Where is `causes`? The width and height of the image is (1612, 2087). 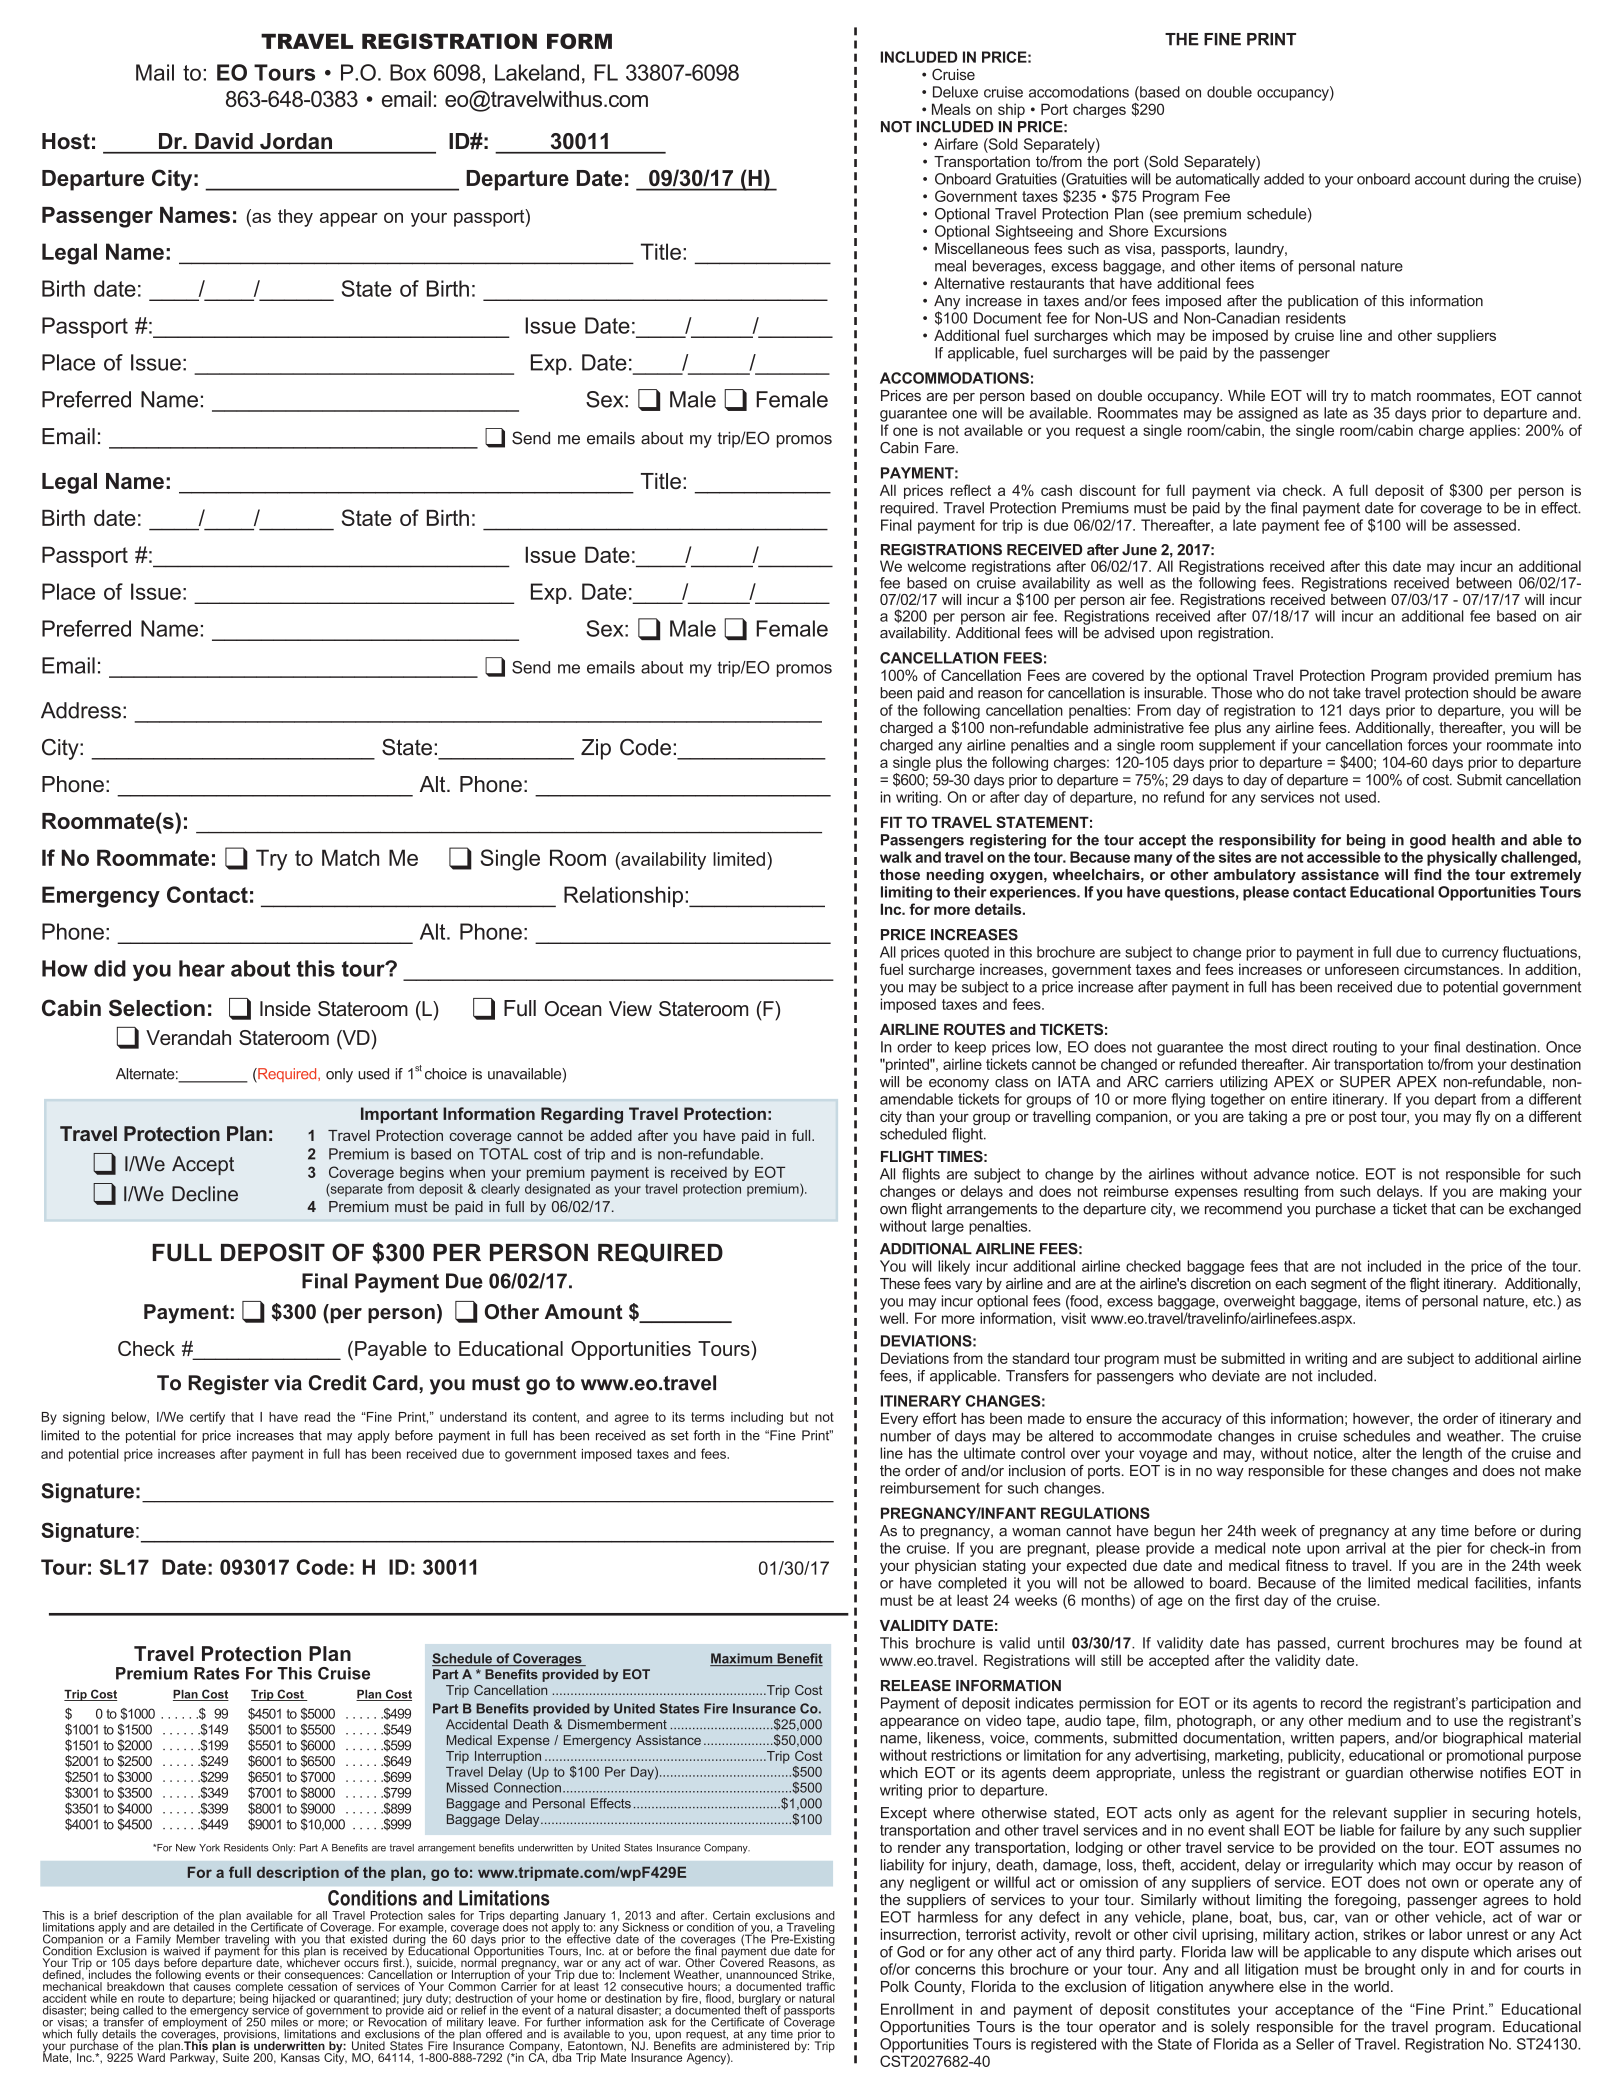
causes is located at coordinates (212, 1987).
